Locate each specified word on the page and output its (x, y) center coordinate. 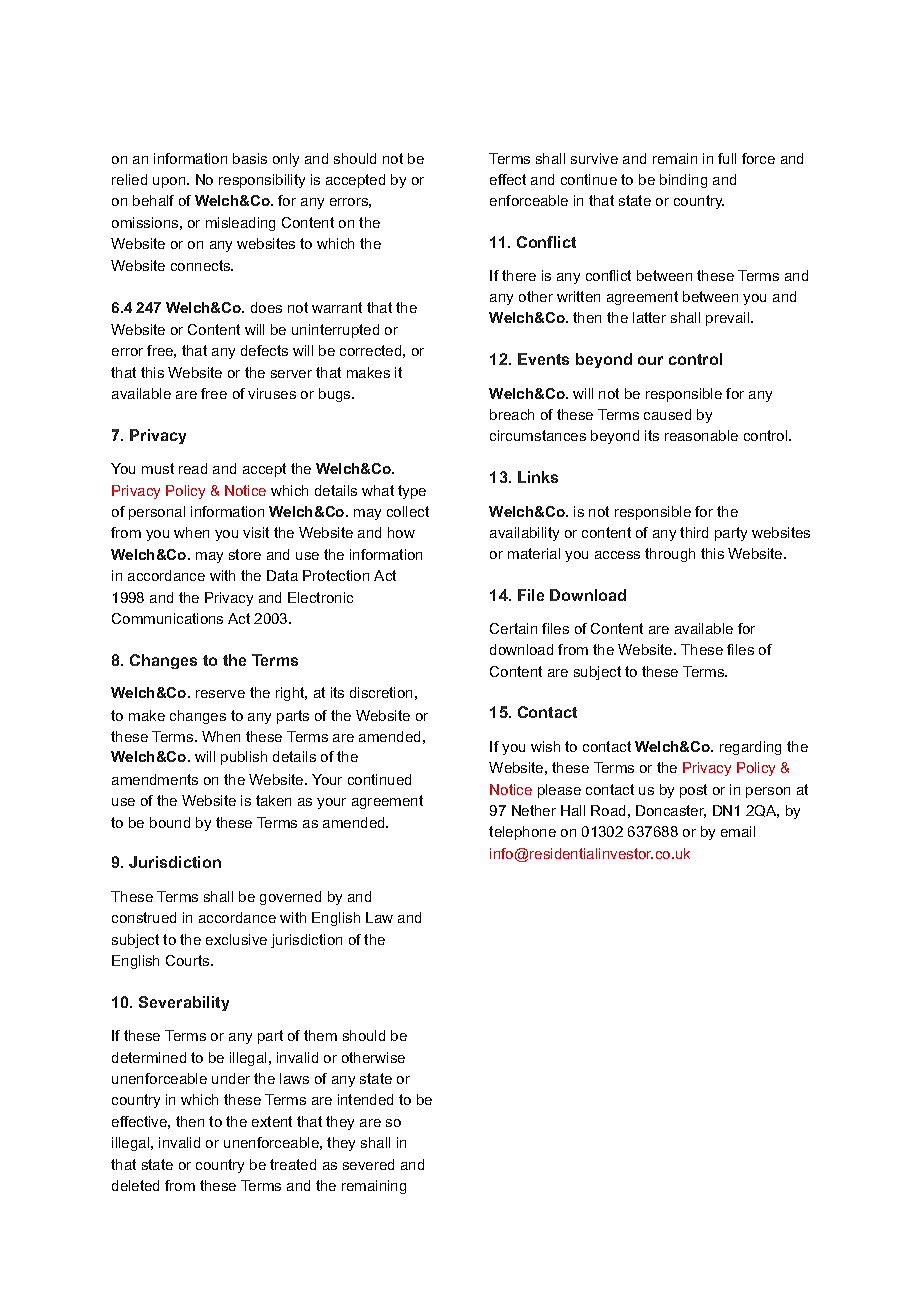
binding (683, 181)
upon (170, 182)
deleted (135, 1185)
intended (365, 1099)
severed (368, 1164)
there (519, 275)
